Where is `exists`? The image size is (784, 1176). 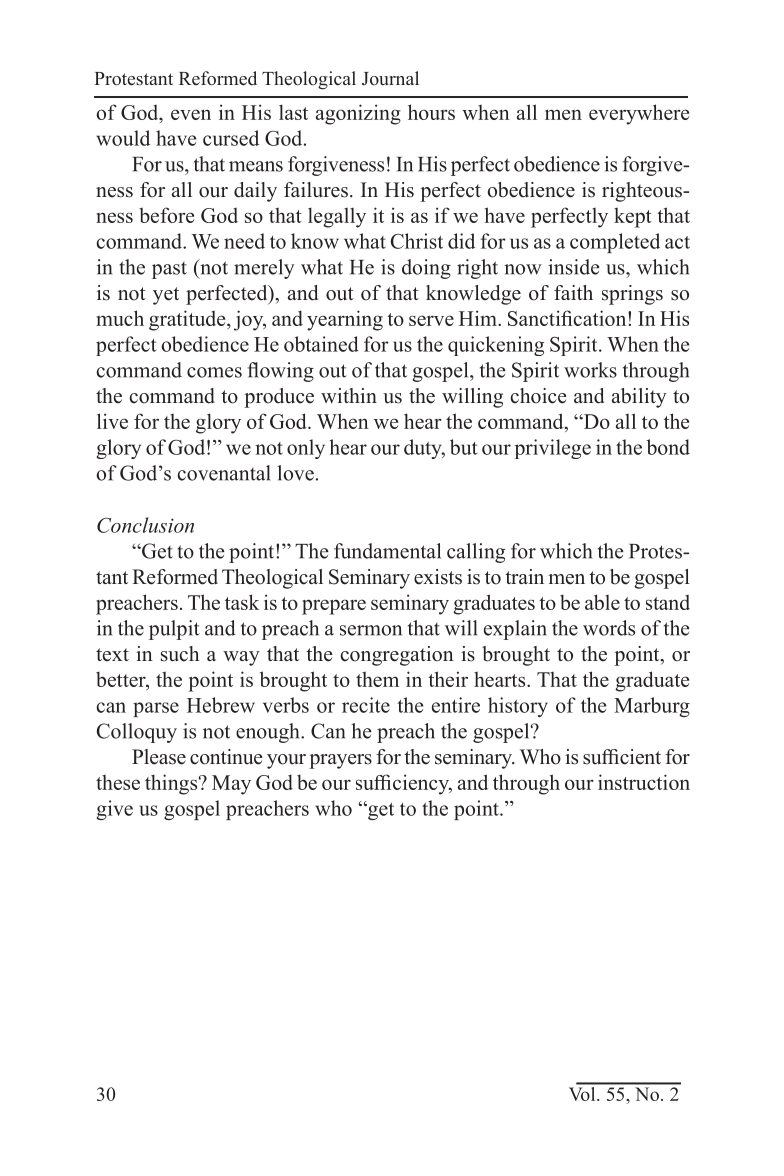
exists is located at coordinates (438, 577).
